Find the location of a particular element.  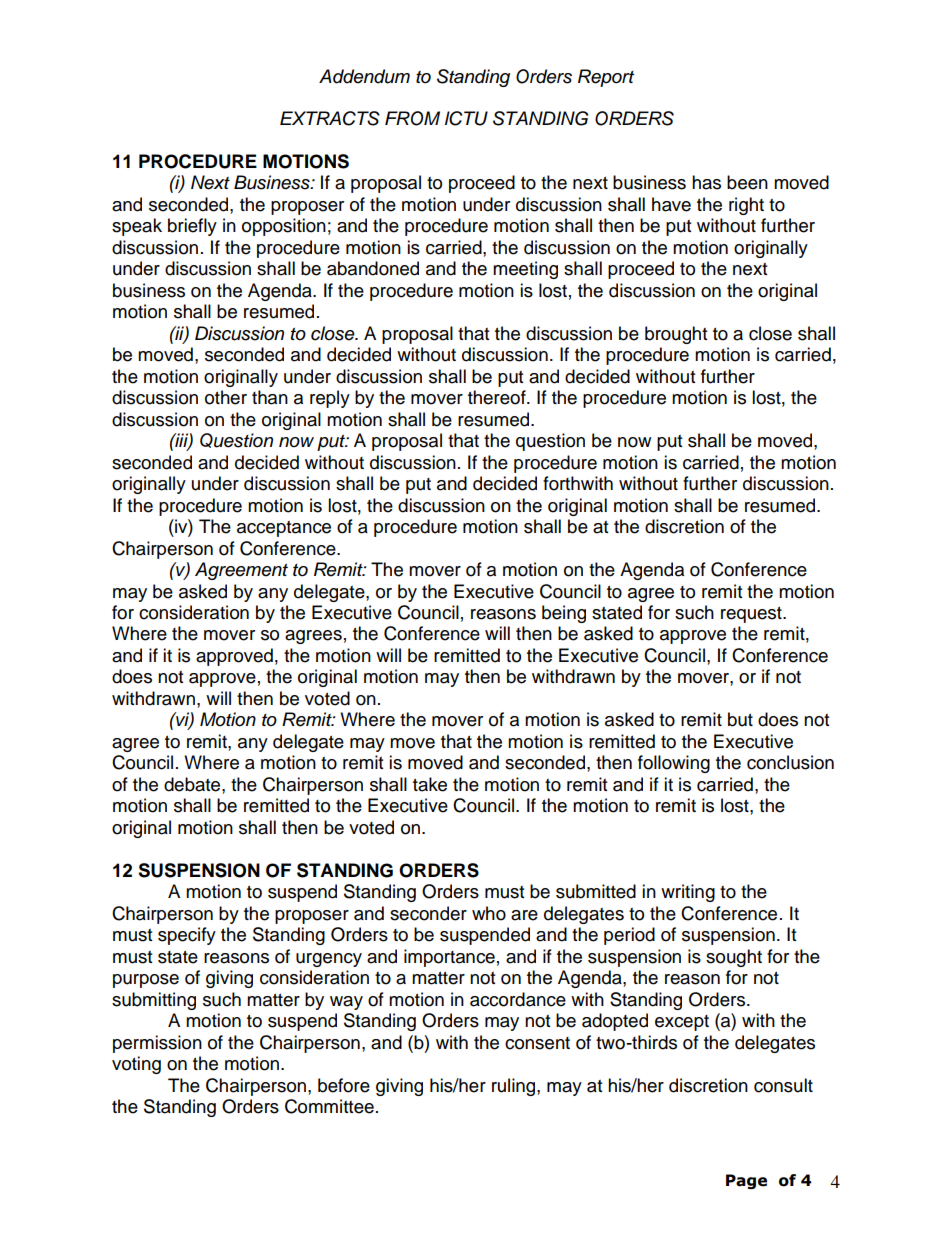

Committee is located at coordinates (329, 1106).
